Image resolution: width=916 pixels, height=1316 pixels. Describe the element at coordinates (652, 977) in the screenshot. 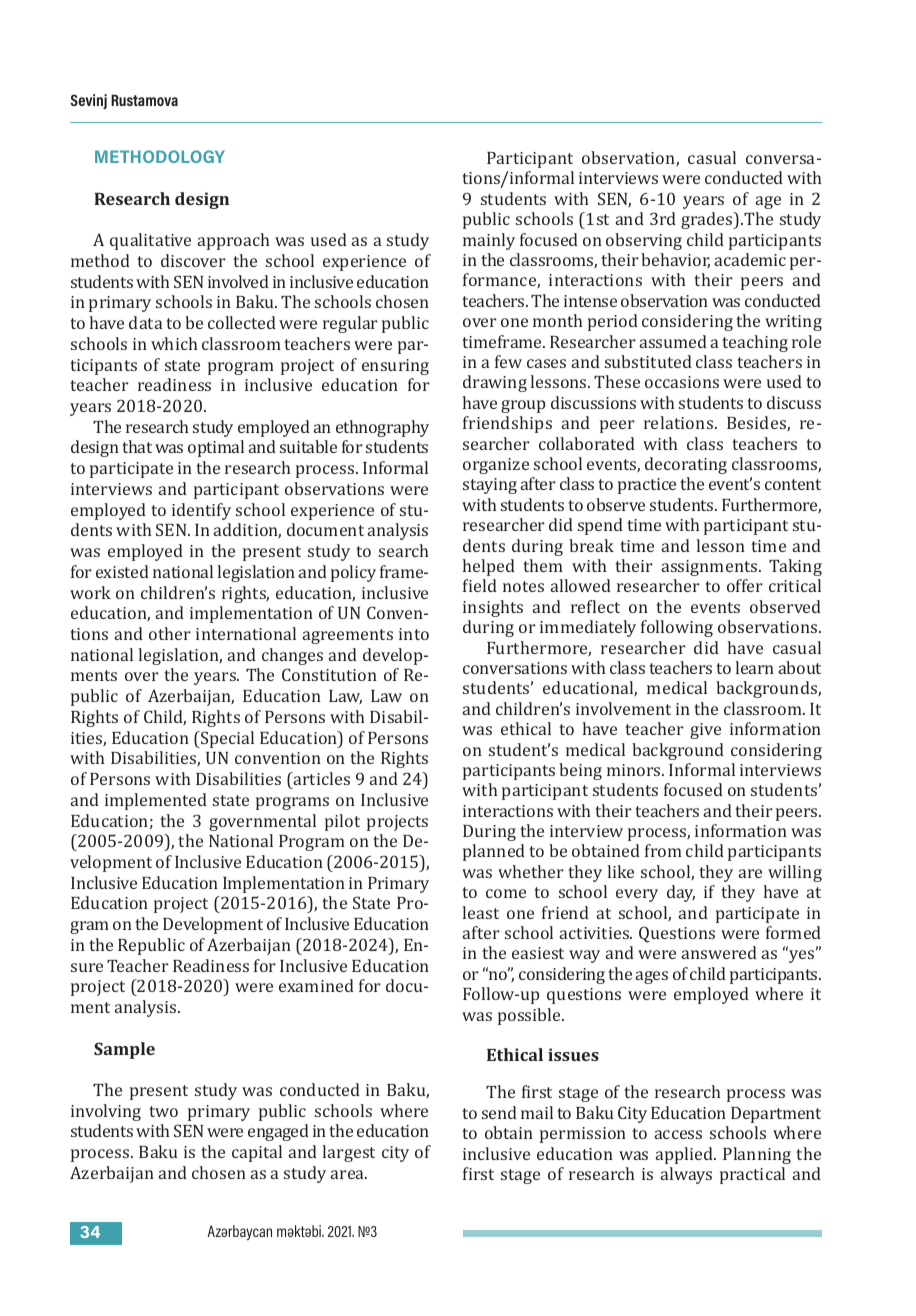

I see `ages` at that location.
